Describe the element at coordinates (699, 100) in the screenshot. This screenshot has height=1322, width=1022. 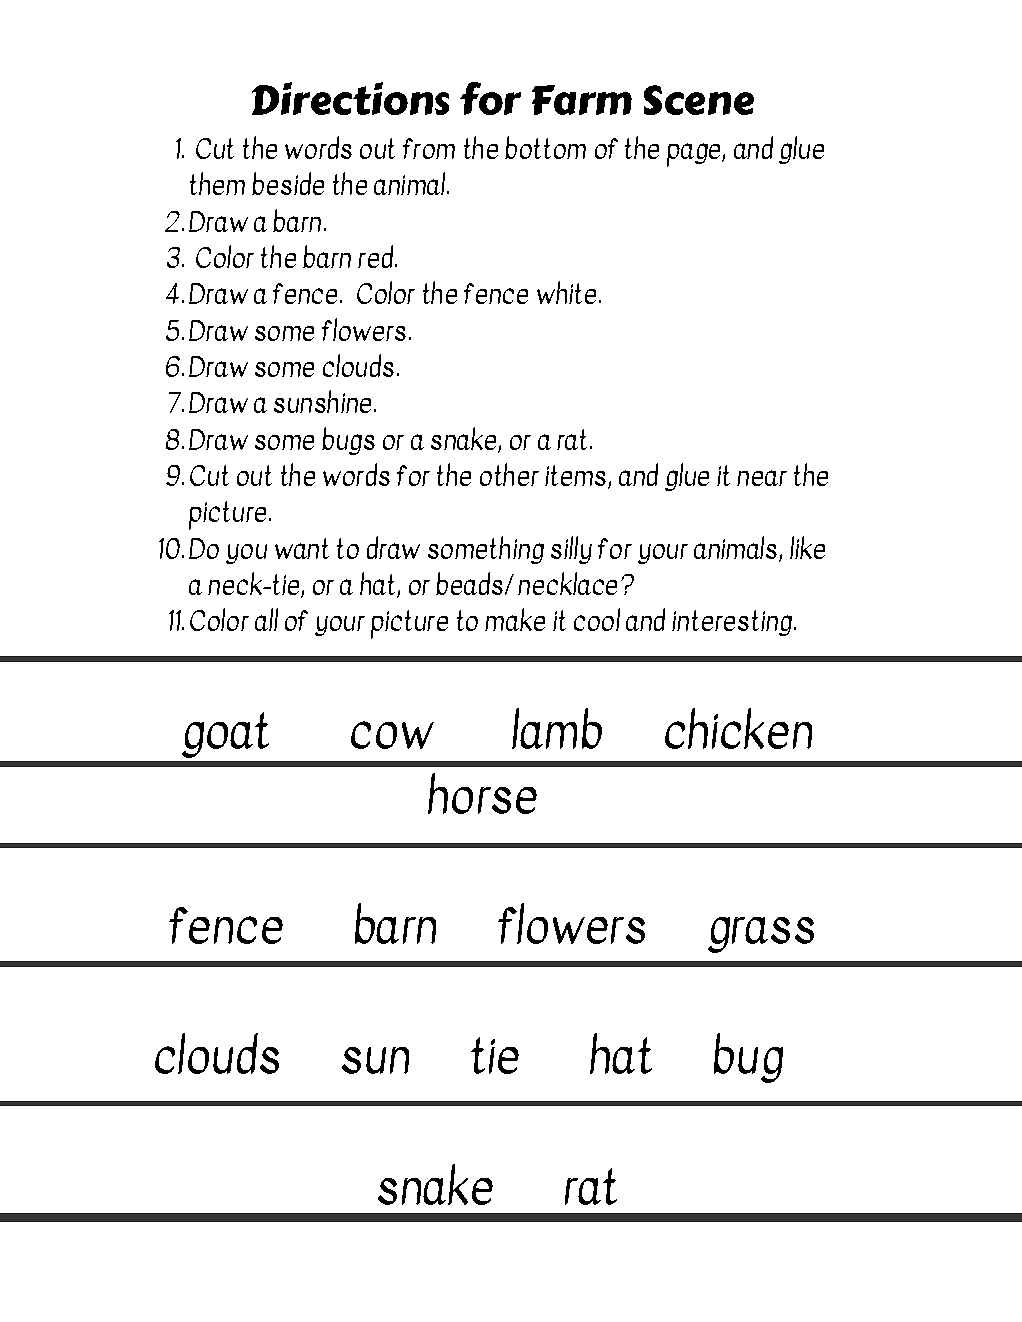
I see `Scene` at that location.
